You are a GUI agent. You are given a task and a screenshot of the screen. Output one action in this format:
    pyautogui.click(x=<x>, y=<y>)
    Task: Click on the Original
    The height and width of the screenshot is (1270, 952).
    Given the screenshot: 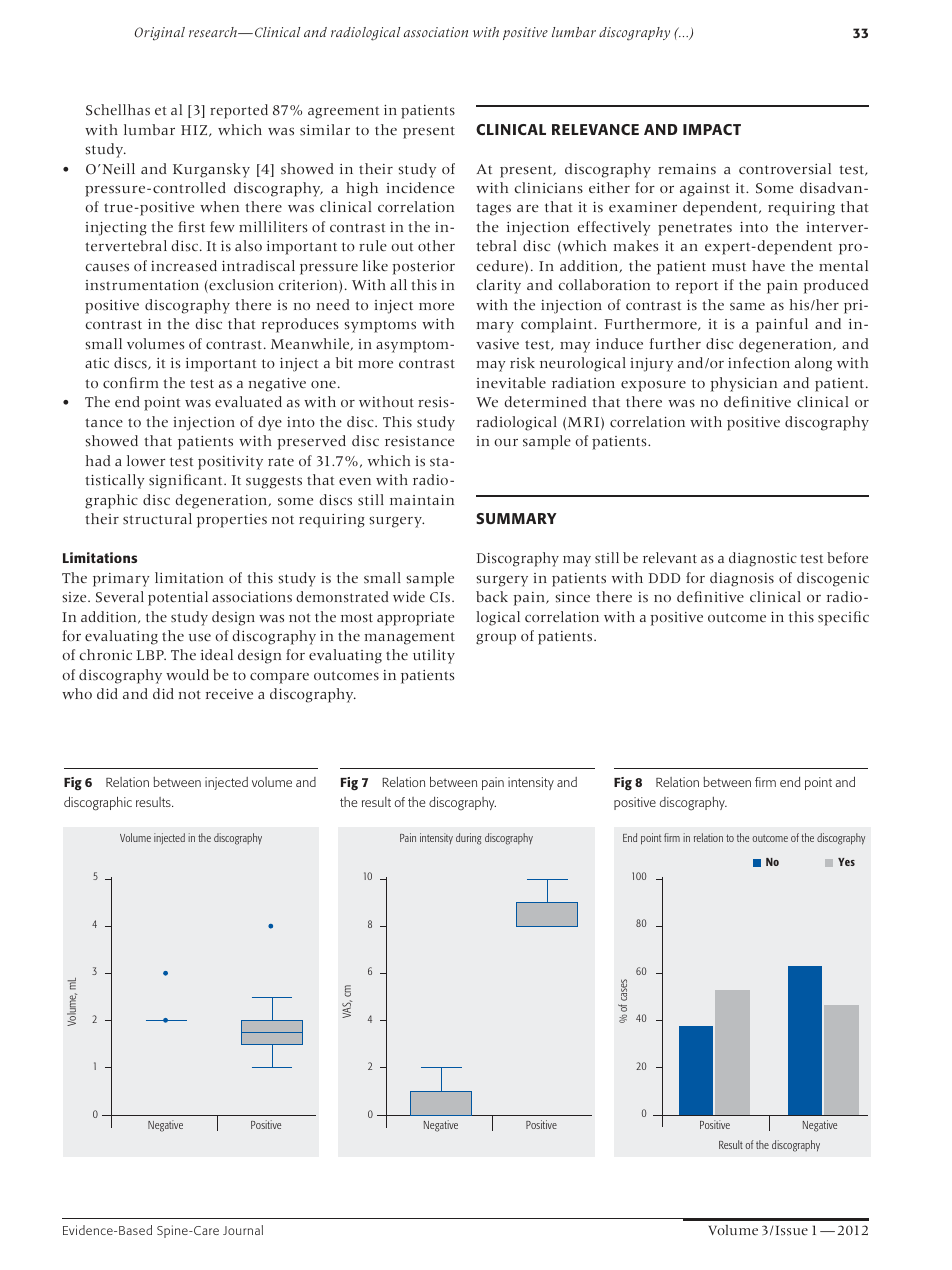 What is the action you would take?
    pyautogui.click(x=160, y=34)
